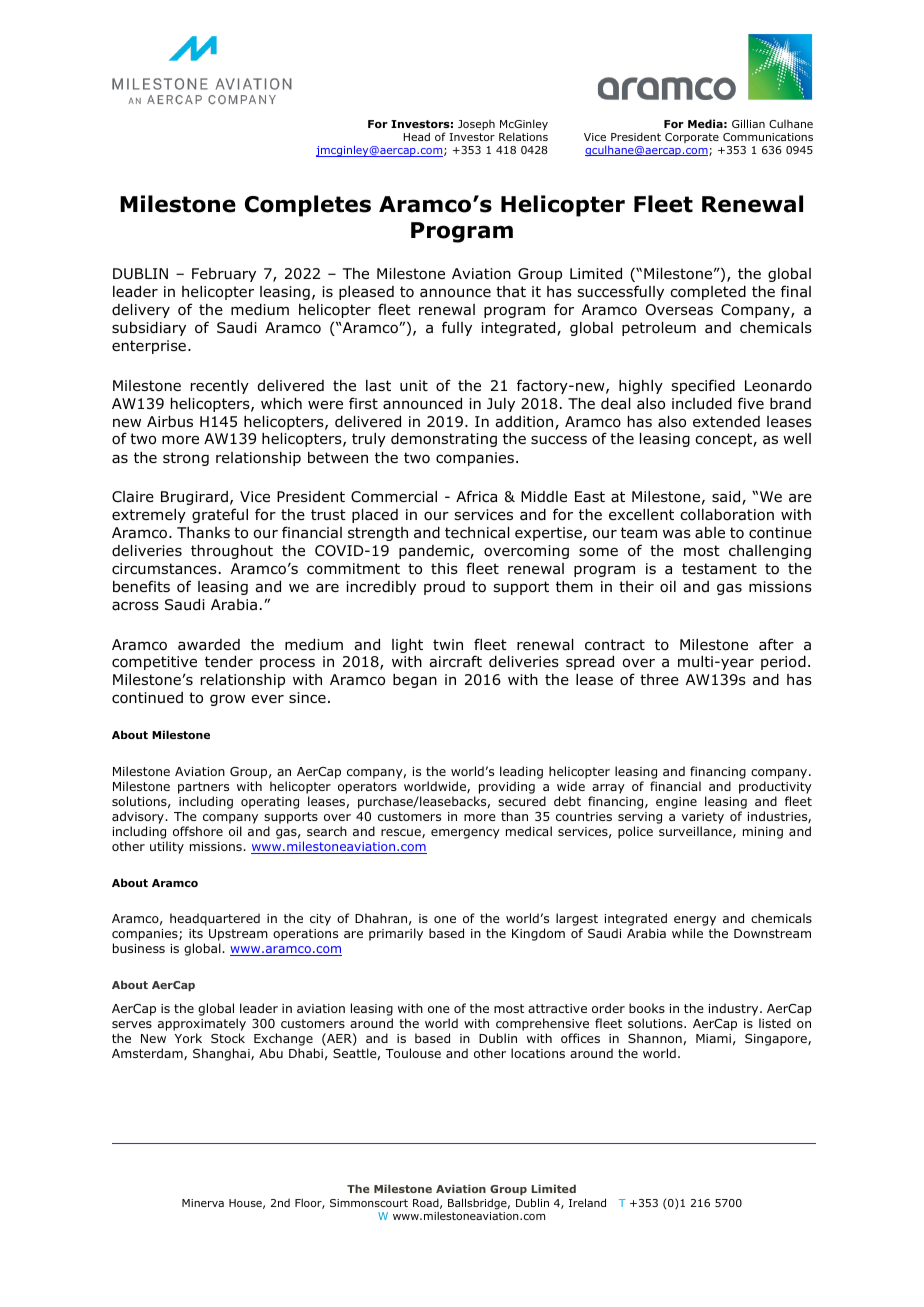 The width and height of the screenshot is (924, 1307). What do you see at coordinates (455, 661) in the screenshot?
I see `aircraft` at bounding box center [455, 661].
